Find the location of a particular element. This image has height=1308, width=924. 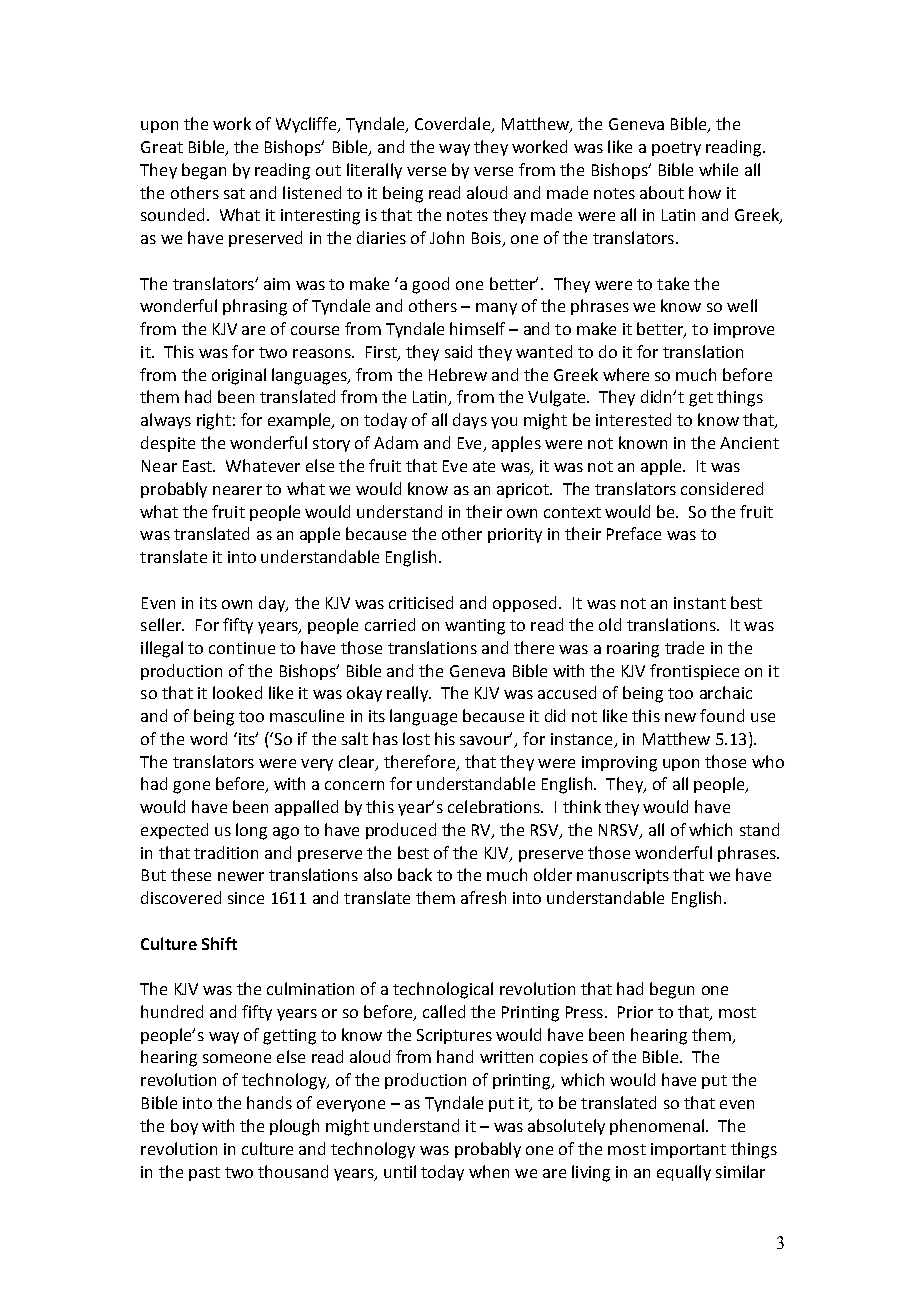

when is located at coordinates (489, 1171).
